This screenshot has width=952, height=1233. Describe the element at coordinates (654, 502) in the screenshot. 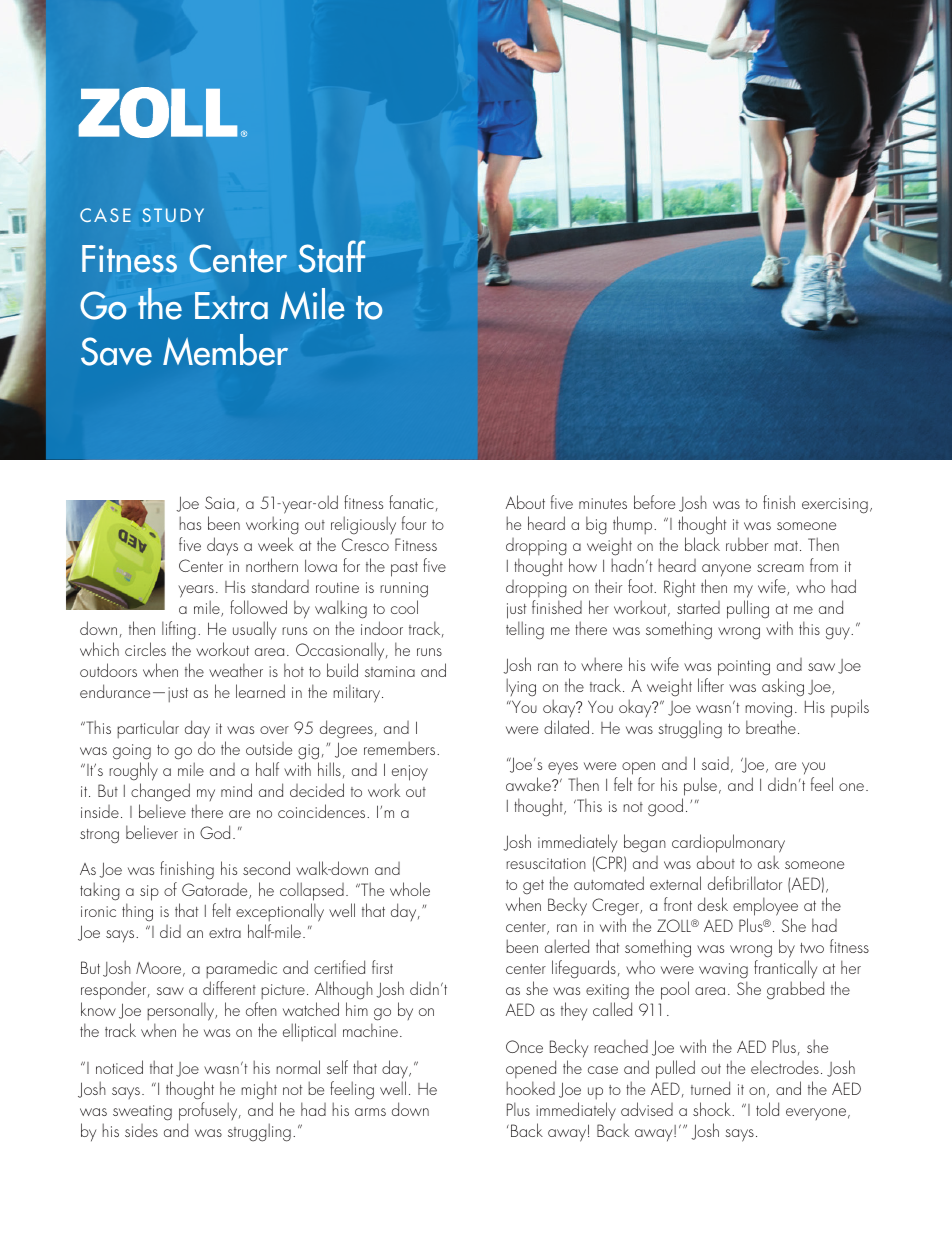

I see `before` at that location.
